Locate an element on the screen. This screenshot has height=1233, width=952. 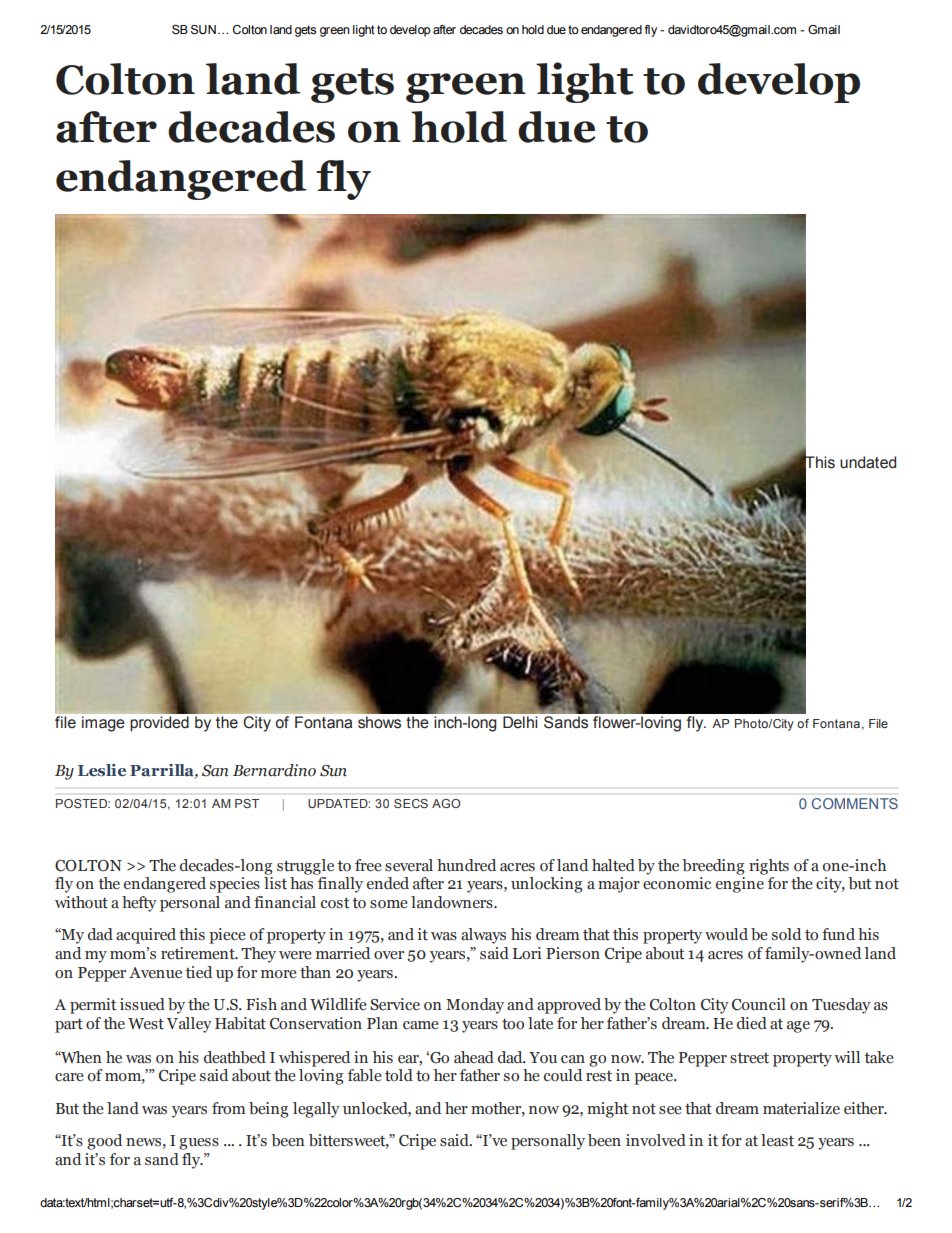
told is located at coordinates (399, 1075).
